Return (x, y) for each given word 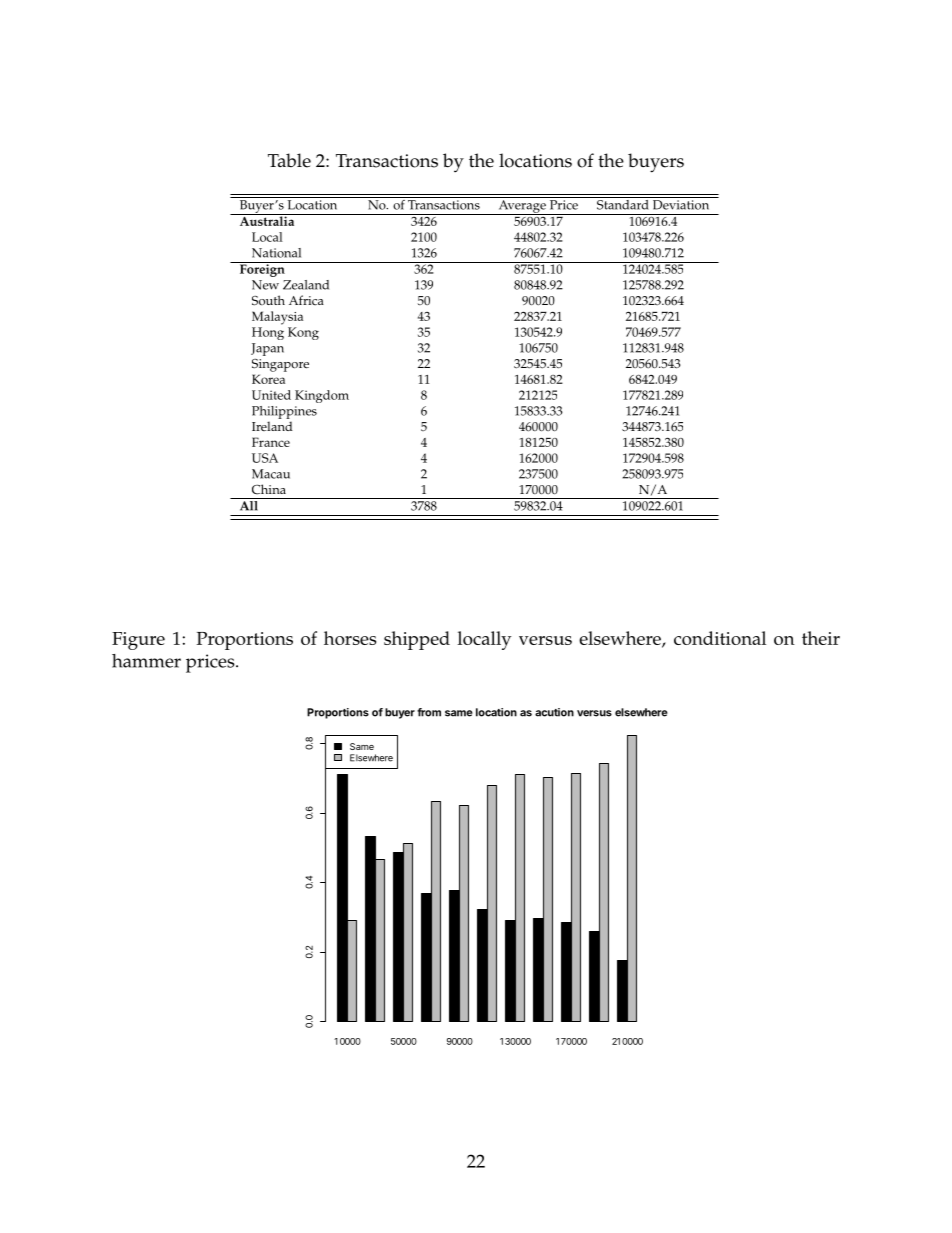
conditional (720, 638)
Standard (623, 203)
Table (289, 160)
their (821, 638)
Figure (138, 641)
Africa (306, 300)
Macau (271, 474)
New (265, 285)
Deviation (681, 205)
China (269, 489)
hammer (146, 661)
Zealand (306, 285)
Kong (303, 333)
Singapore (280, 365)
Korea (268, 379)
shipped (417, 640)
